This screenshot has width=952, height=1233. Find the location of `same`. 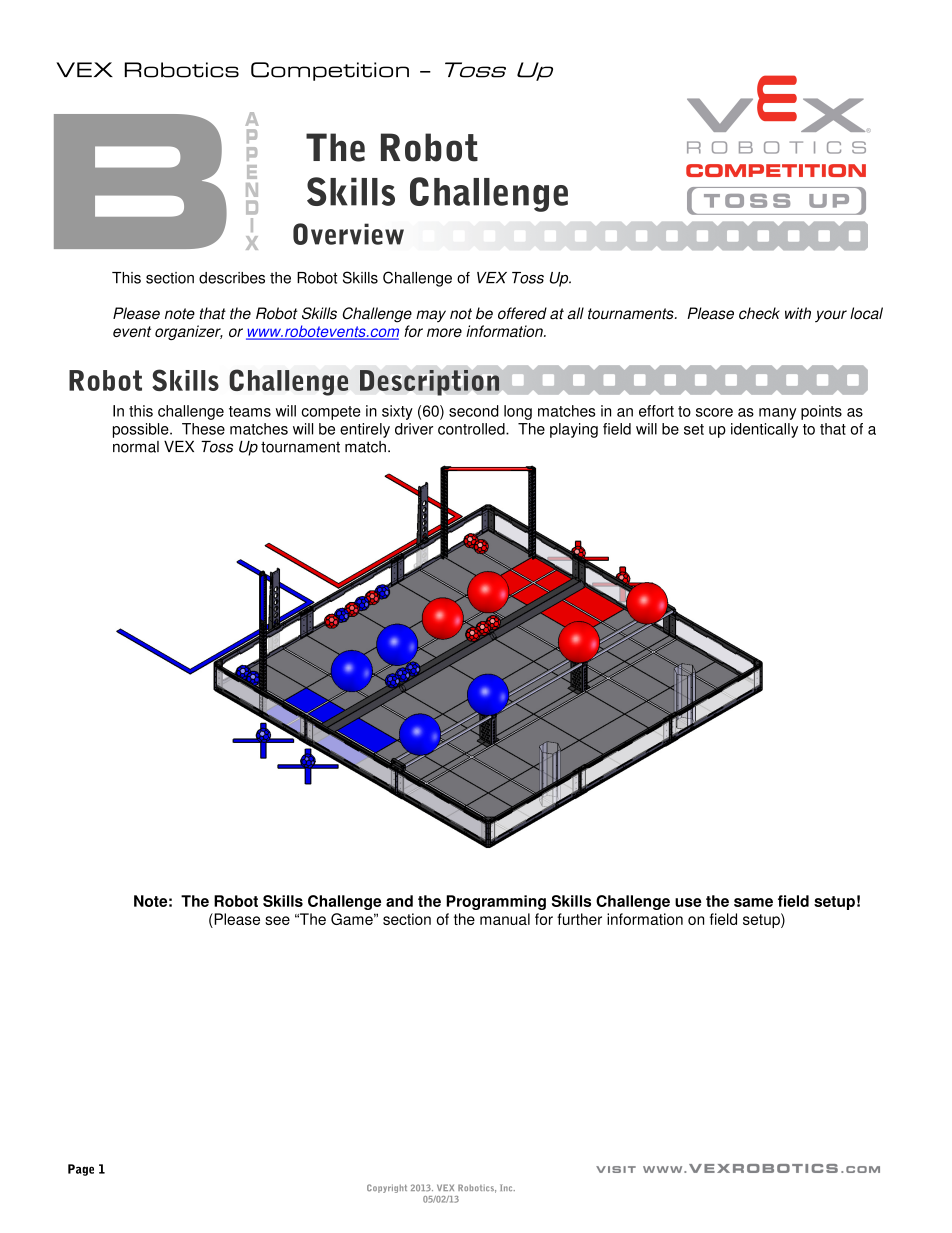

same is located at coordinates (753, 902).
